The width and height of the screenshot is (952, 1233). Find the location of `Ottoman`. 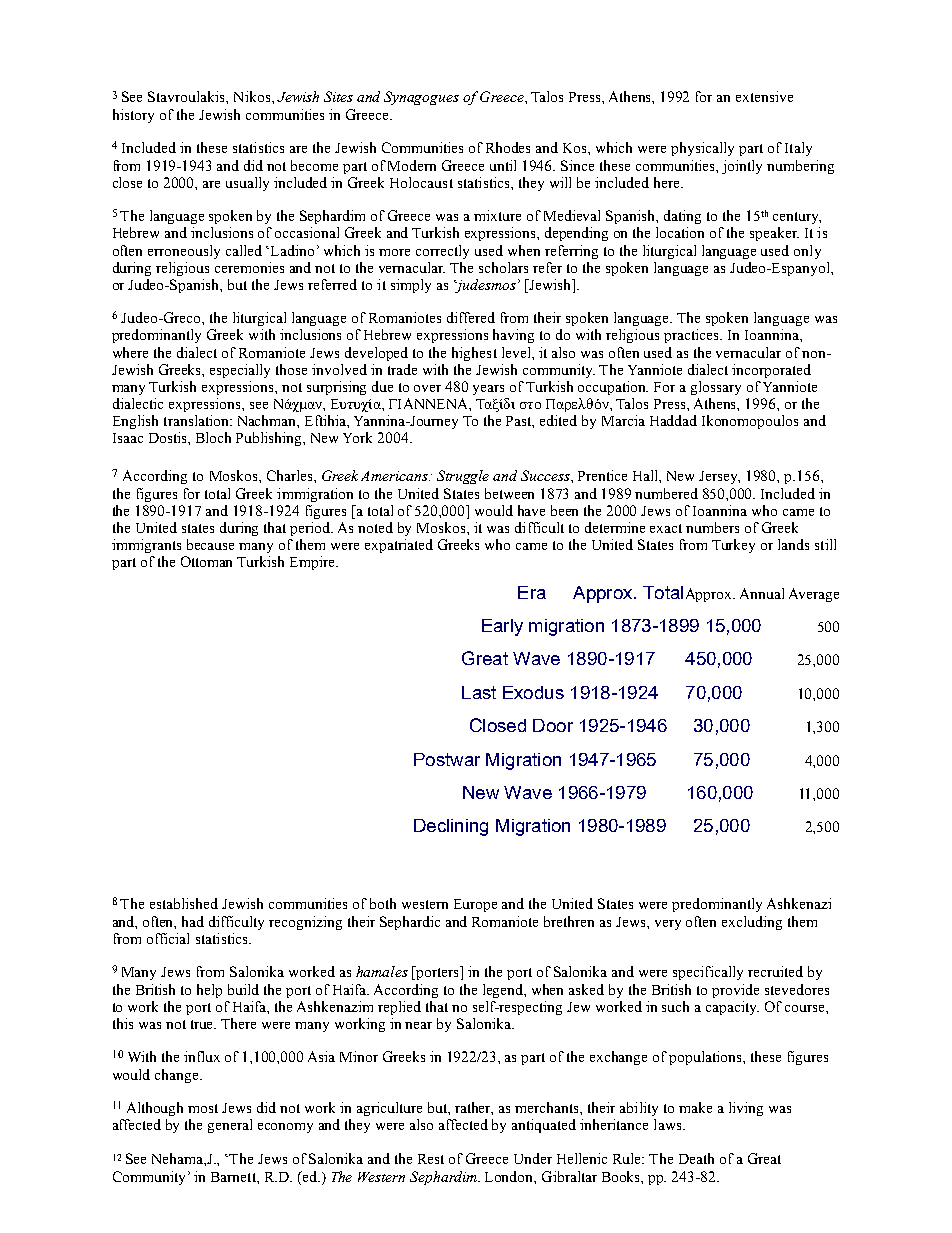

Ottoman is located at coordinates (206, 561).
